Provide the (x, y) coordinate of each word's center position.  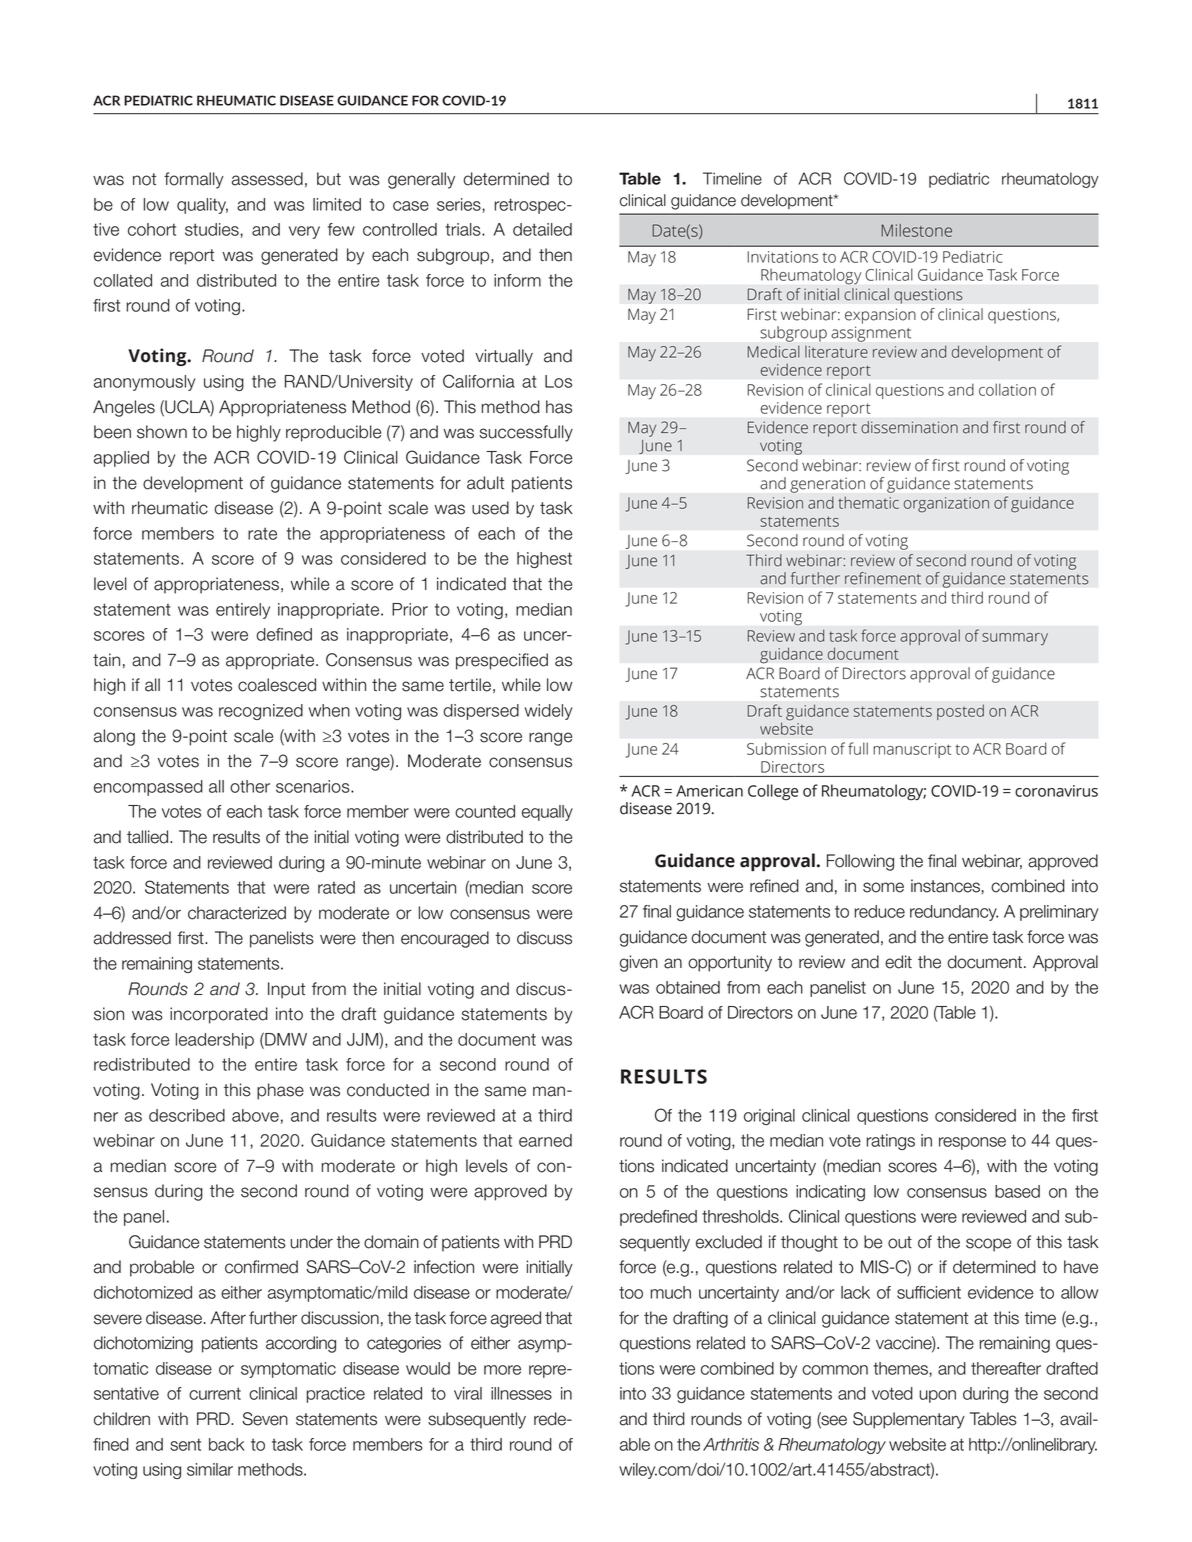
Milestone (916, 230)
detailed (542, 229)
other (250, 786)
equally (547, 813)
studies (213, 229)
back (226, 1444)
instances (945, 886)
